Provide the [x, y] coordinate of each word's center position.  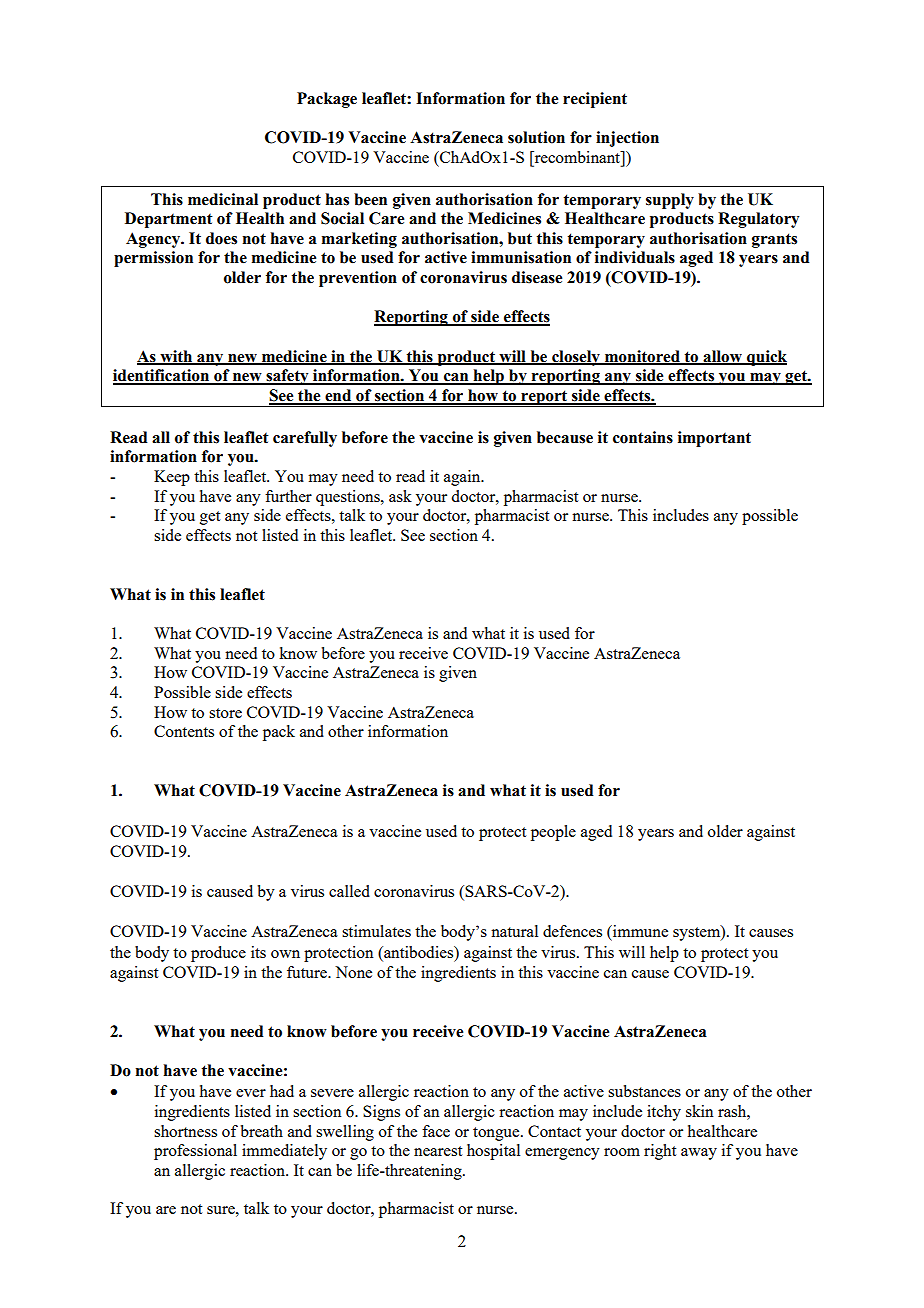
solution [536, 137]
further [288, 496]
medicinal [223, 199]
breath [262, 1131]
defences [572, 931]
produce [218, 954]
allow [722, 357]
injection [627, 139]
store [225, 713]
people [553, 833]
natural [514, 931]
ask [400, 496]
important [714, 439]
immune [639, 931]
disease [537, 277]
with [176, 357]
